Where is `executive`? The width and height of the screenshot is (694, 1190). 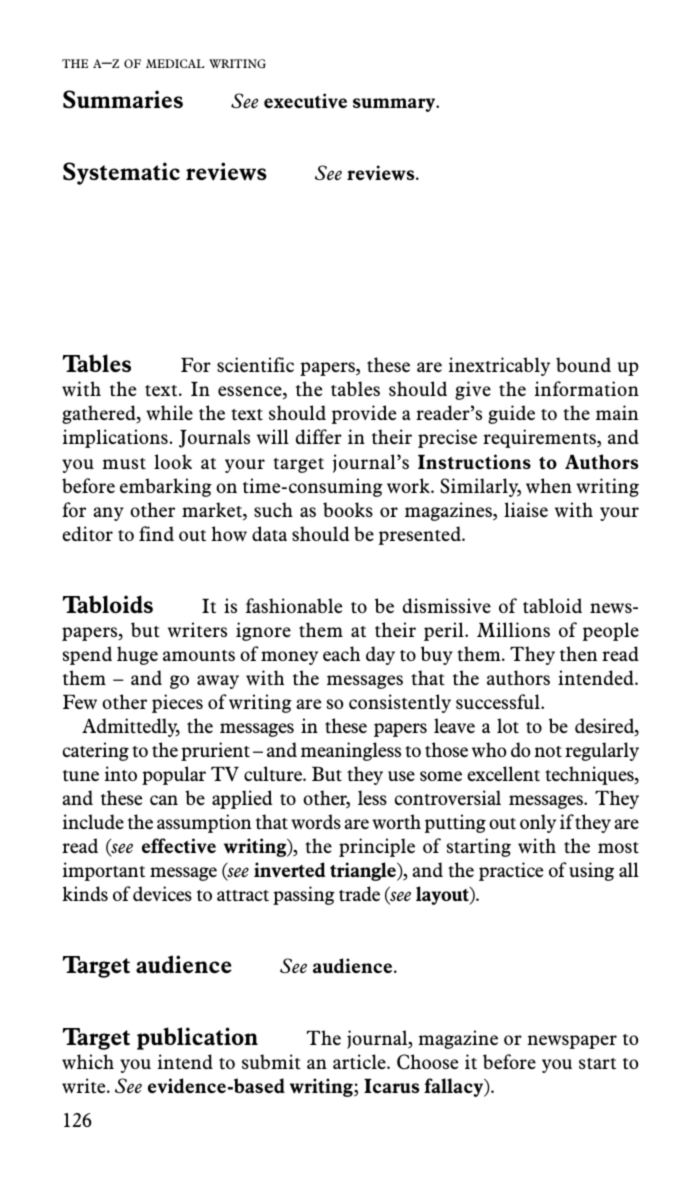
executive is located at coordinates (305, 100).
